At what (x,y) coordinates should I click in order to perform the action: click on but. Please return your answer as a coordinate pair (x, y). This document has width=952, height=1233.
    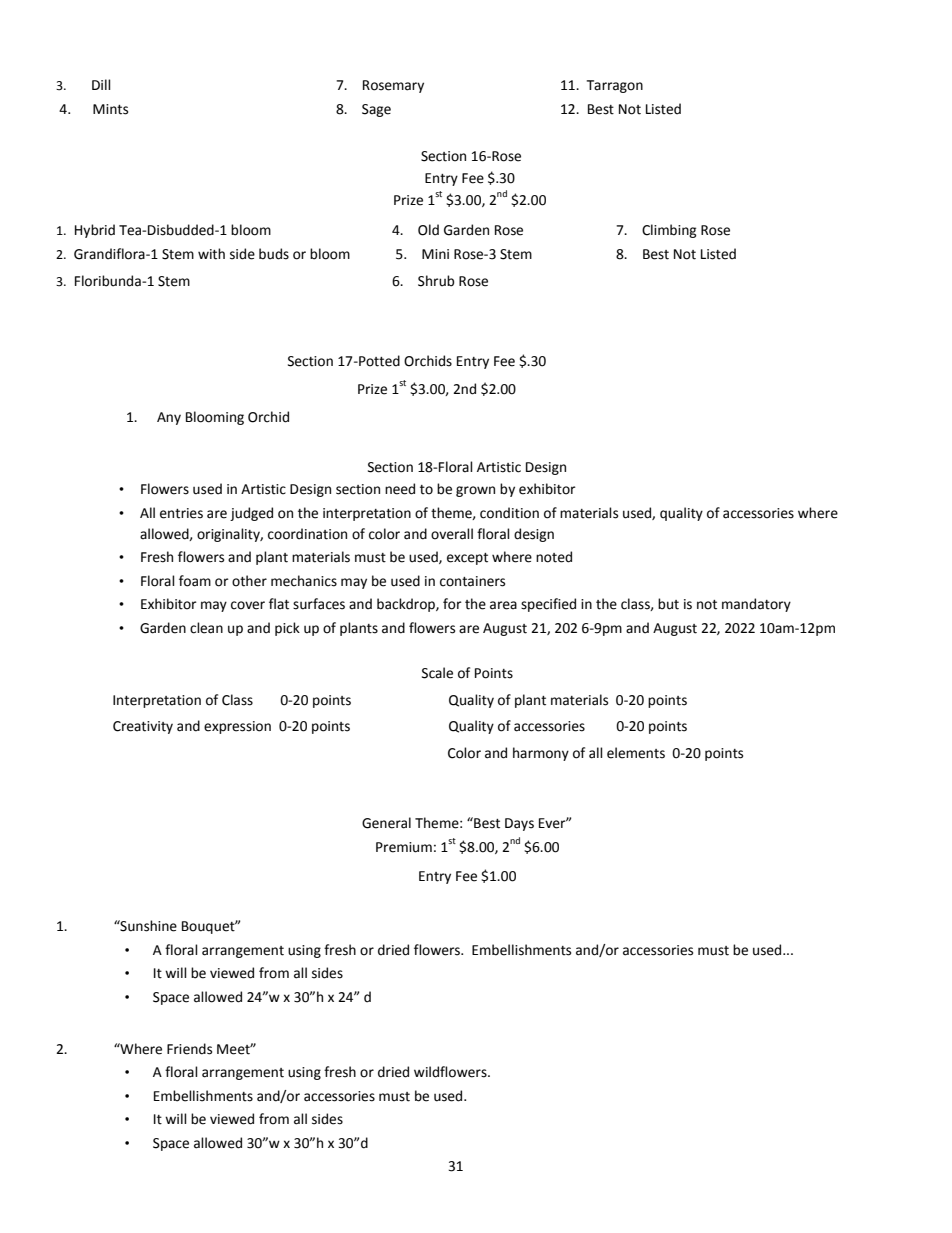
    Looking at the image, I should click on (668, 604).
